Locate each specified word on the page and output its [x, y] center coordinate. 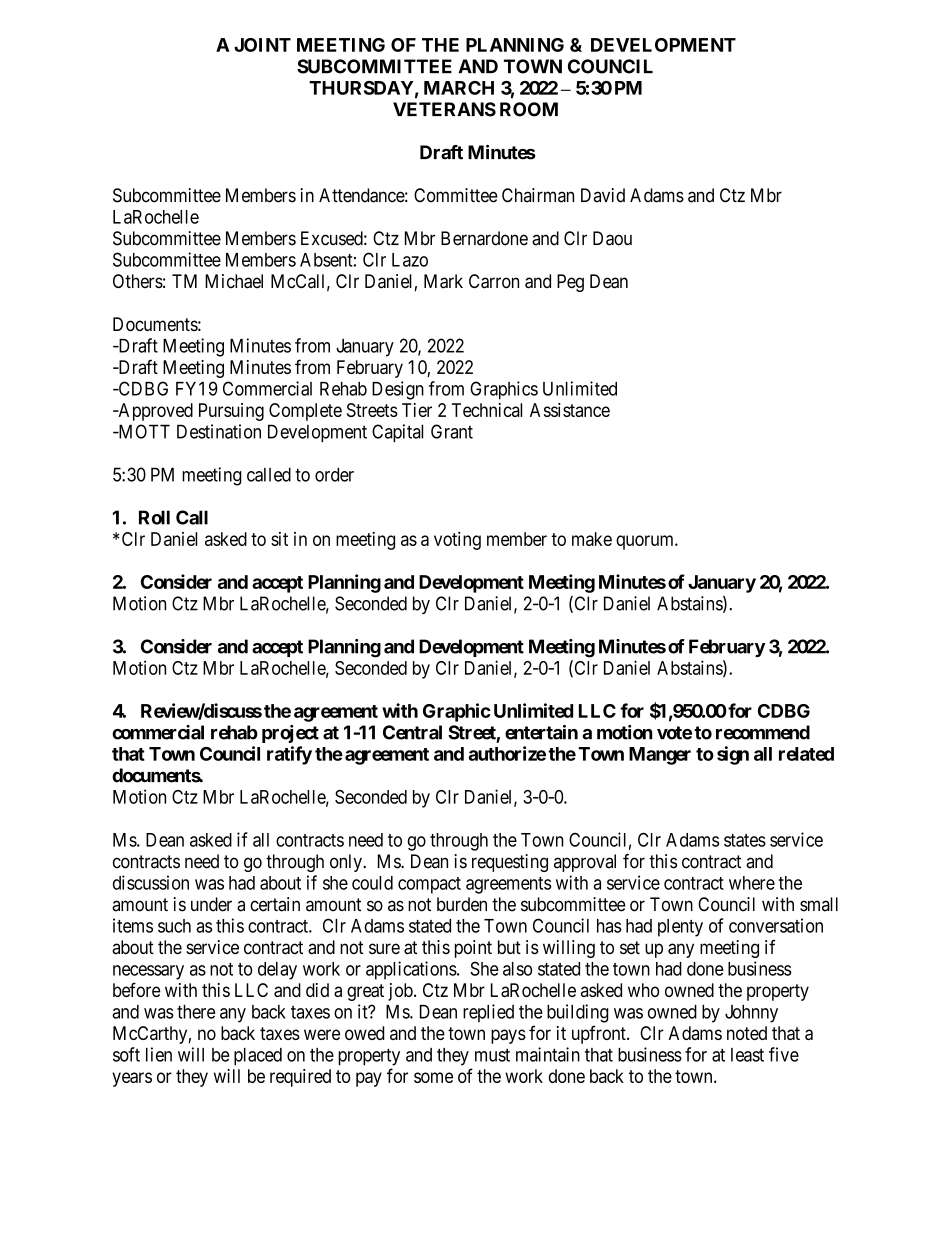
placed [258, 1057]
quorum [646, 542]
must [492, 1055]
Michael [234, 281]
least [747, 1055]
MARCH [459, 88]
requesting [510, 863]
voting [457, 541]
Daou [612, 238]
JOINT [262, 45]
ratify [289, 755]
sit [279, 539]
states [745, 840]
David [603, 195]
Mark [443, 281]
